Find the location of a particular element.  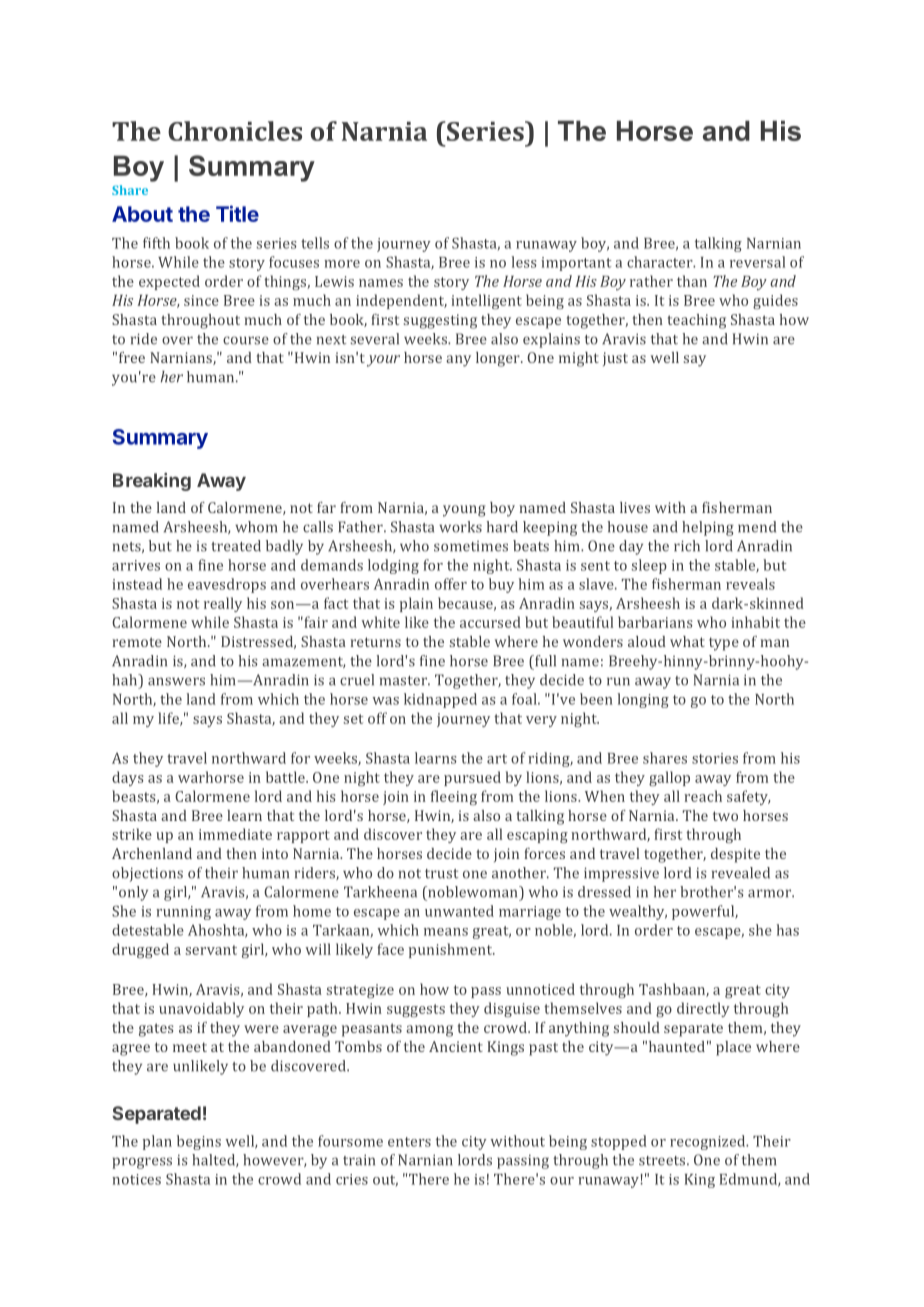

longer is located at coordinates (499, 359).
